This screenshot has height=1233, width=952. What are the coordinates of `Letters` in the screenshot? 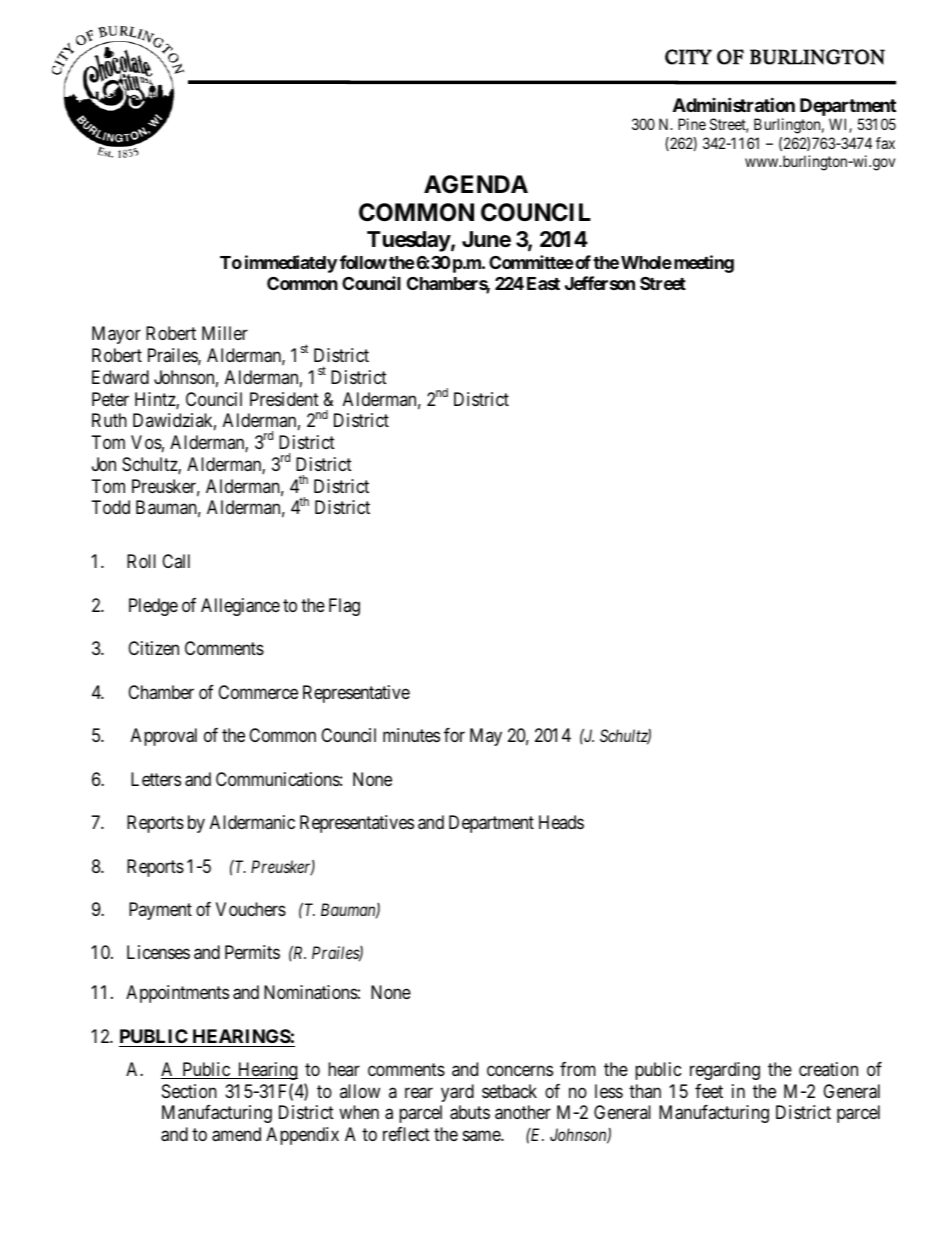 It's located at (156, 779).
